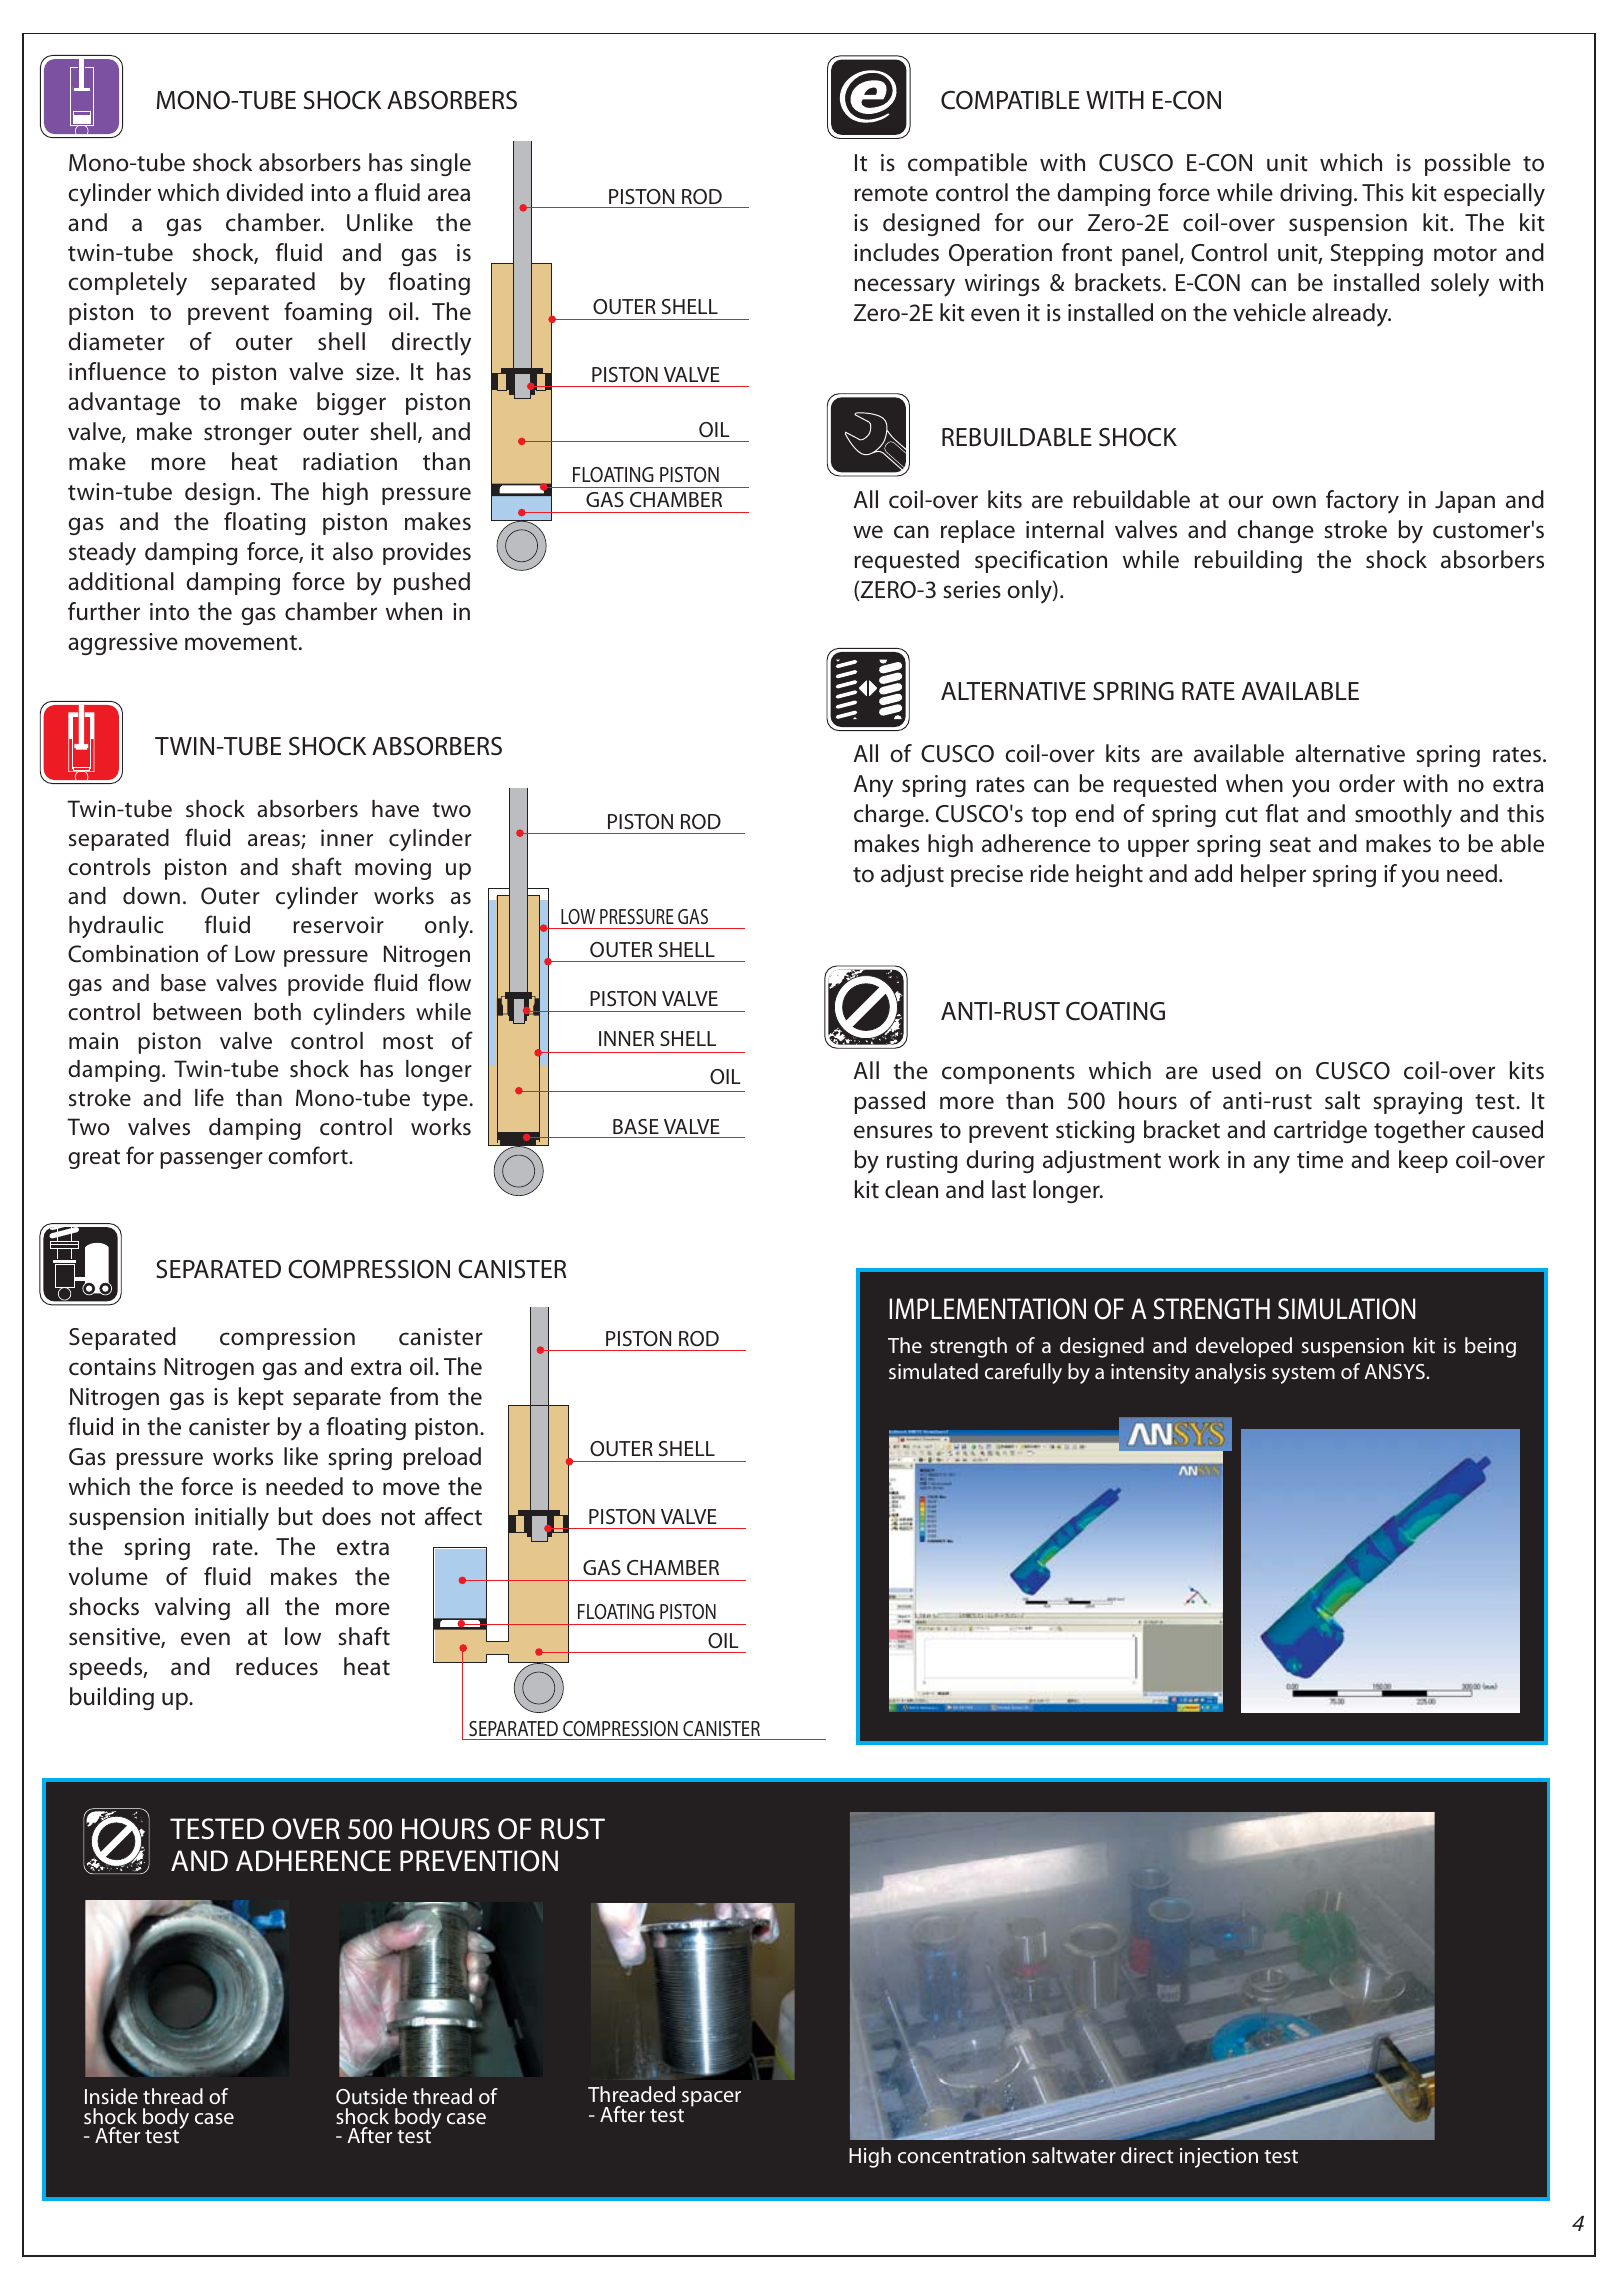 This document has height=2289, width=1618. I want to click on system, so click(1303, 1375).
